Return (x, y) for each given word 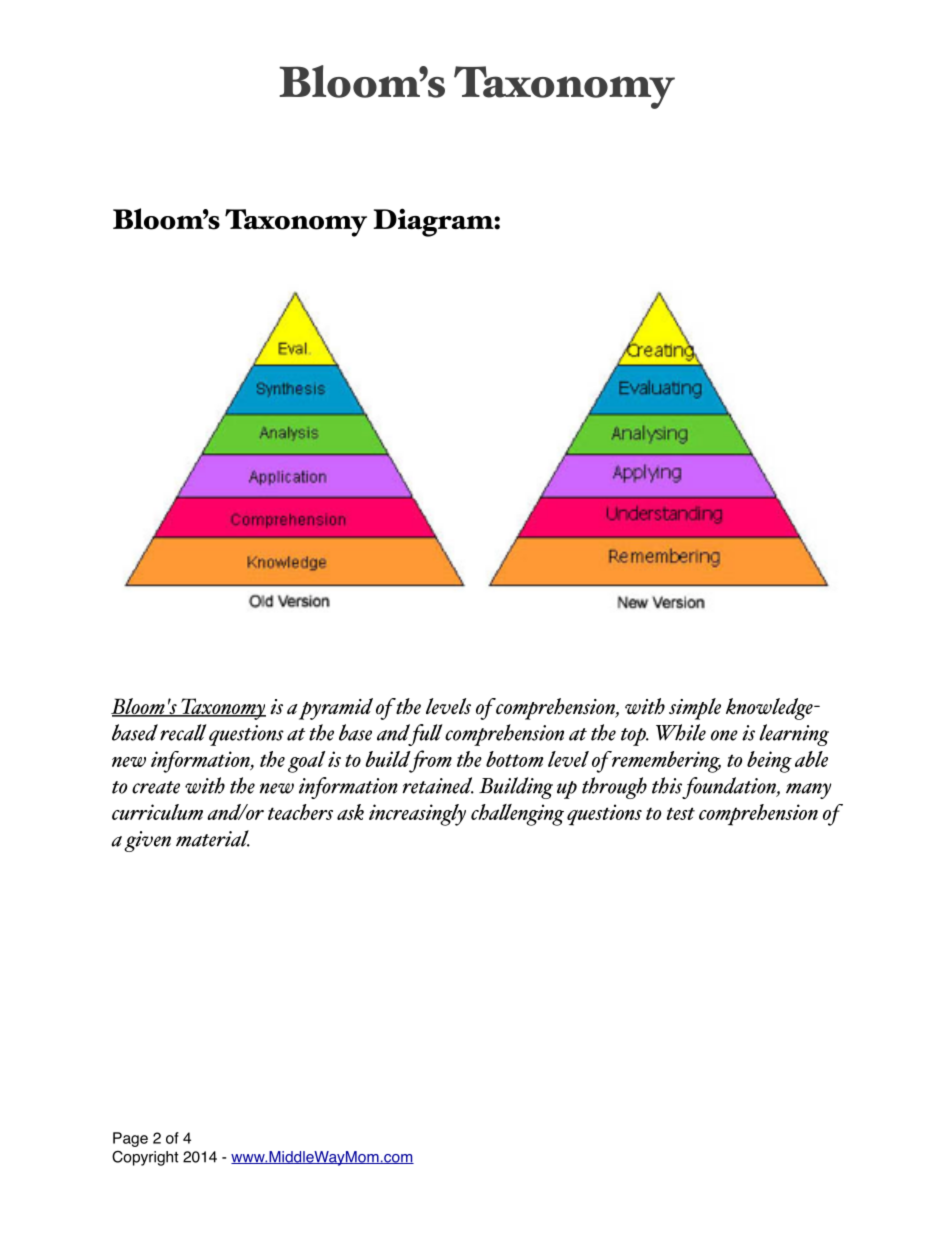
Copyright (145, 1158)
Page (130, 1139)
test (681, 813)
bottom (515, 759)
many (808, 791)
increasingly (417, 815)
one (724, 735)
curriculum (157, 812)
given (147, 841)
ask (350, 812)
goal (306, 762)
